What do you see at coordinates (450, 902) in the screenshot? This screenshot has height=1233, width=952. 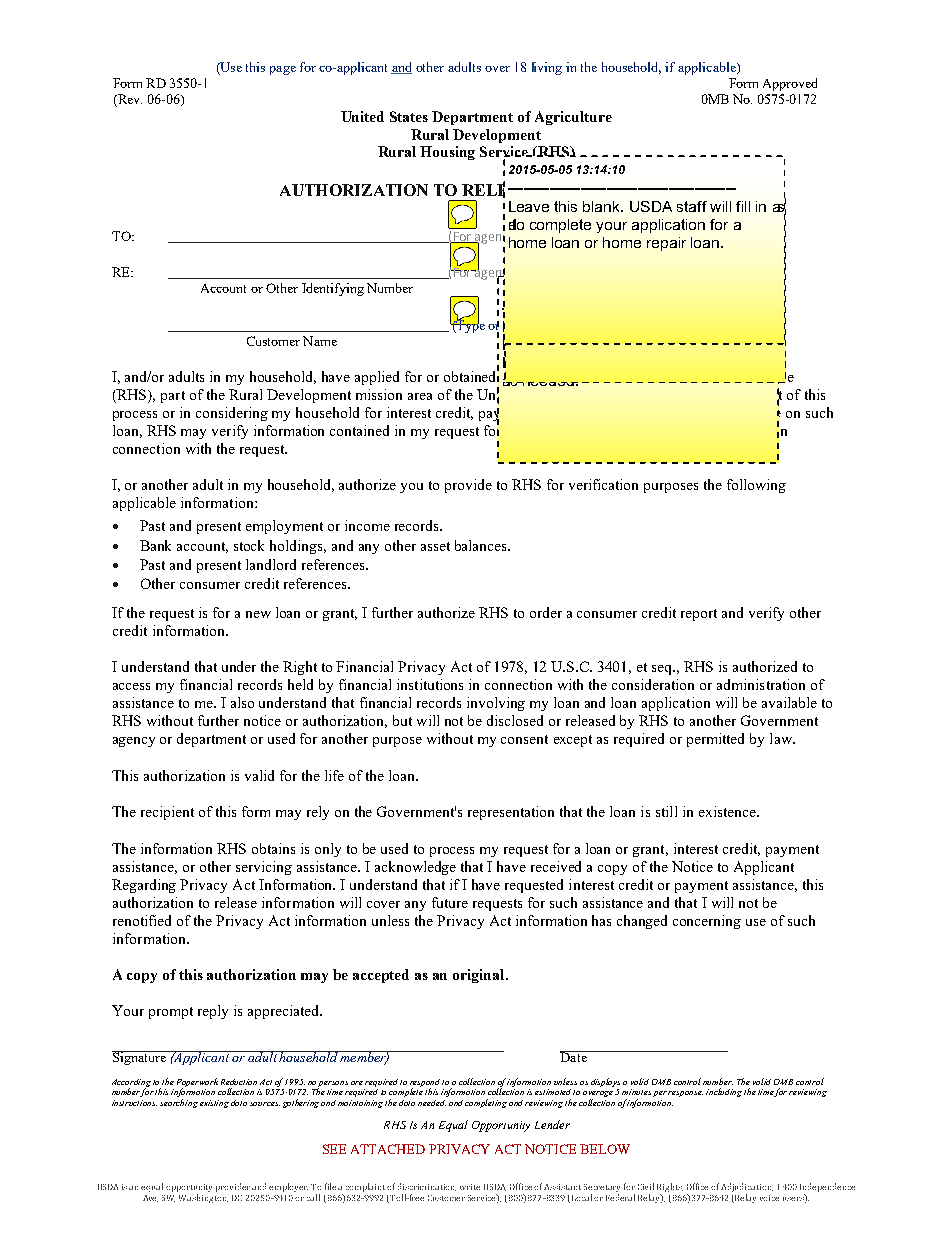 I see `future` at bounding box center [450, 902].
